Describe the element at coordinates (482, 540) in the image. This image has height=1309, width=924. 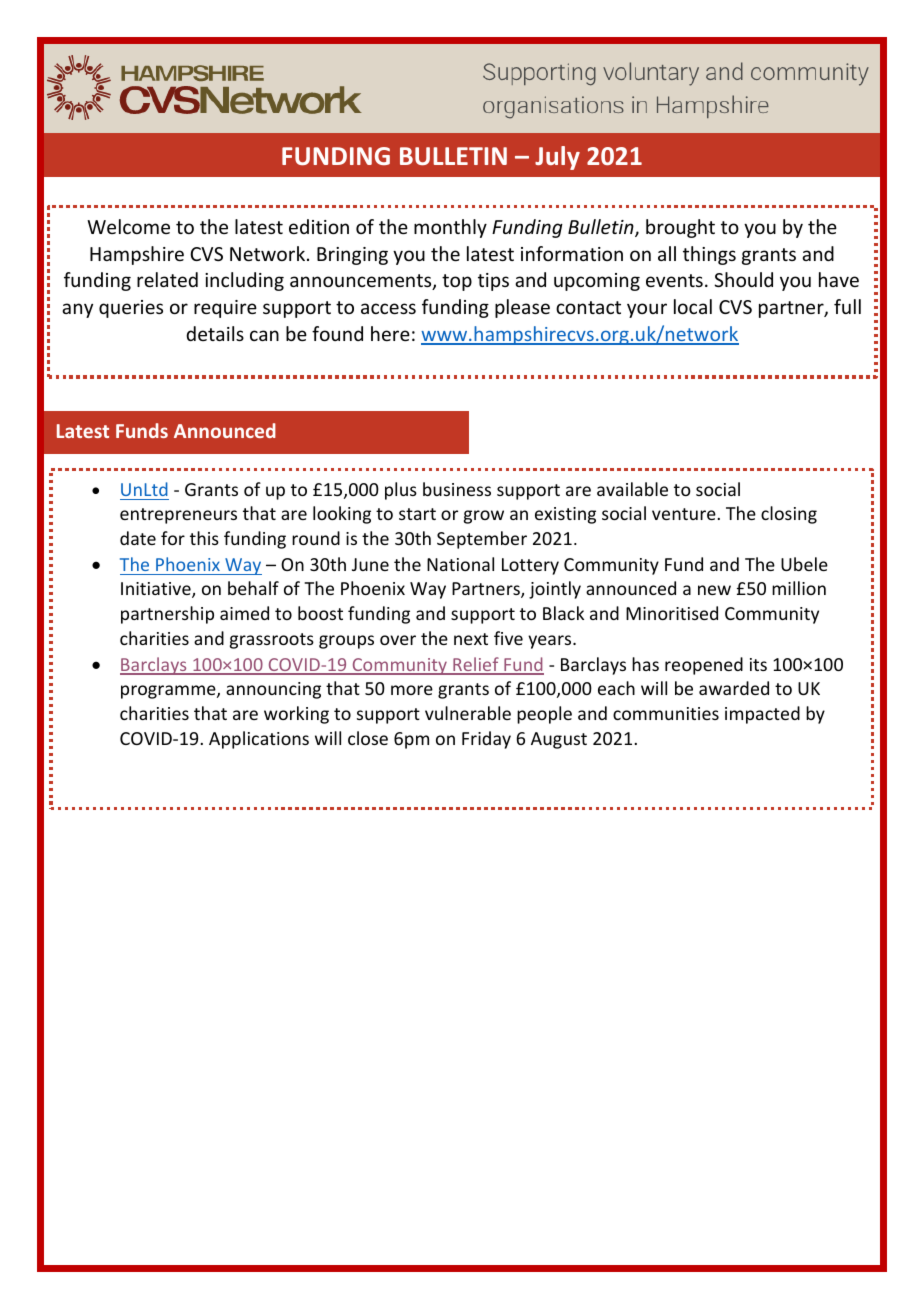
I see `September` at that location.
